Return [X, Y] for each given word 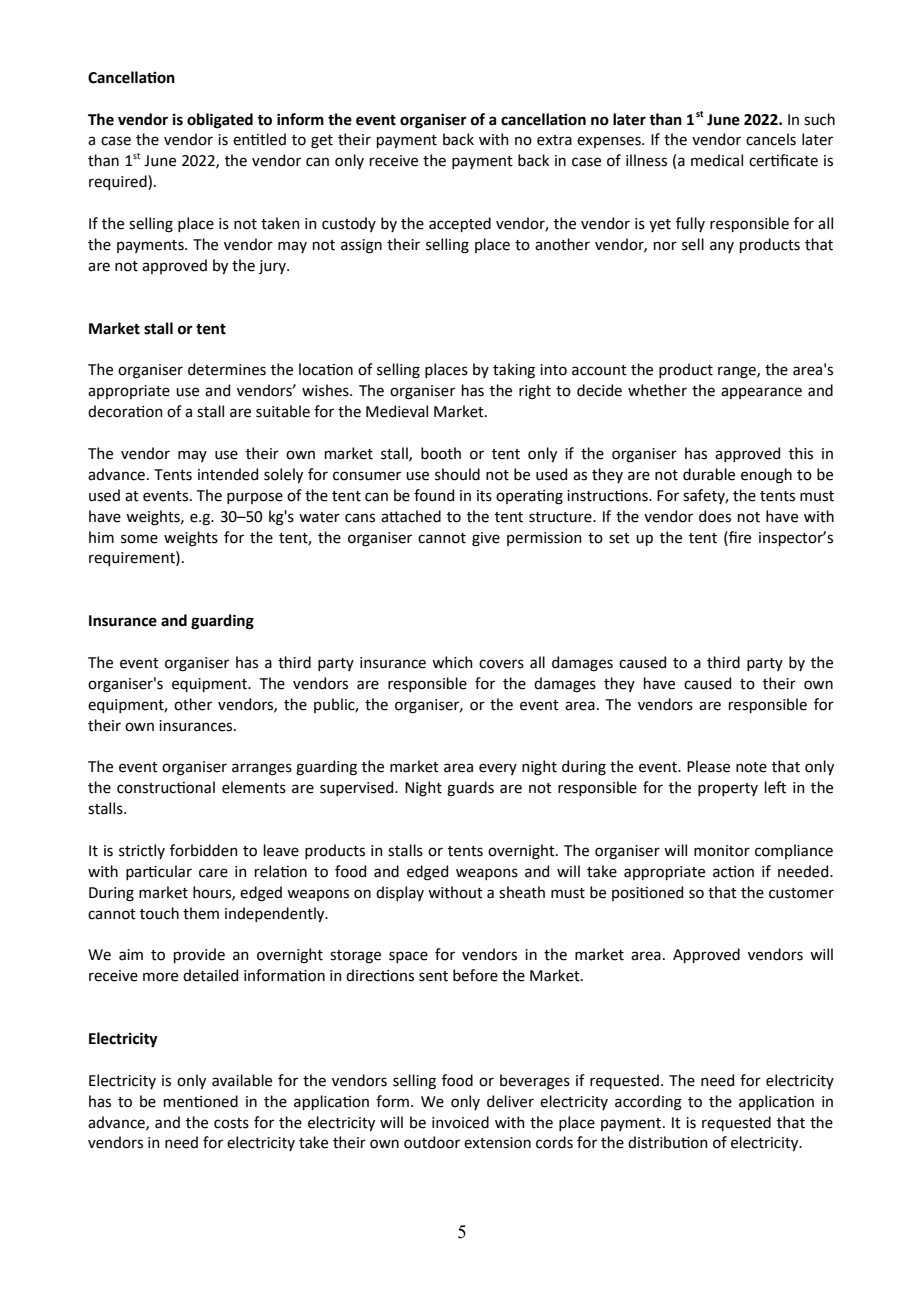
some [139, 539]
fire [739, 537]
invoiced [460, 1122]
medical [717, 160]
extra [554, 140]
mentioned [201, 1101]
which [452, 662]
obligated [220, 121]
